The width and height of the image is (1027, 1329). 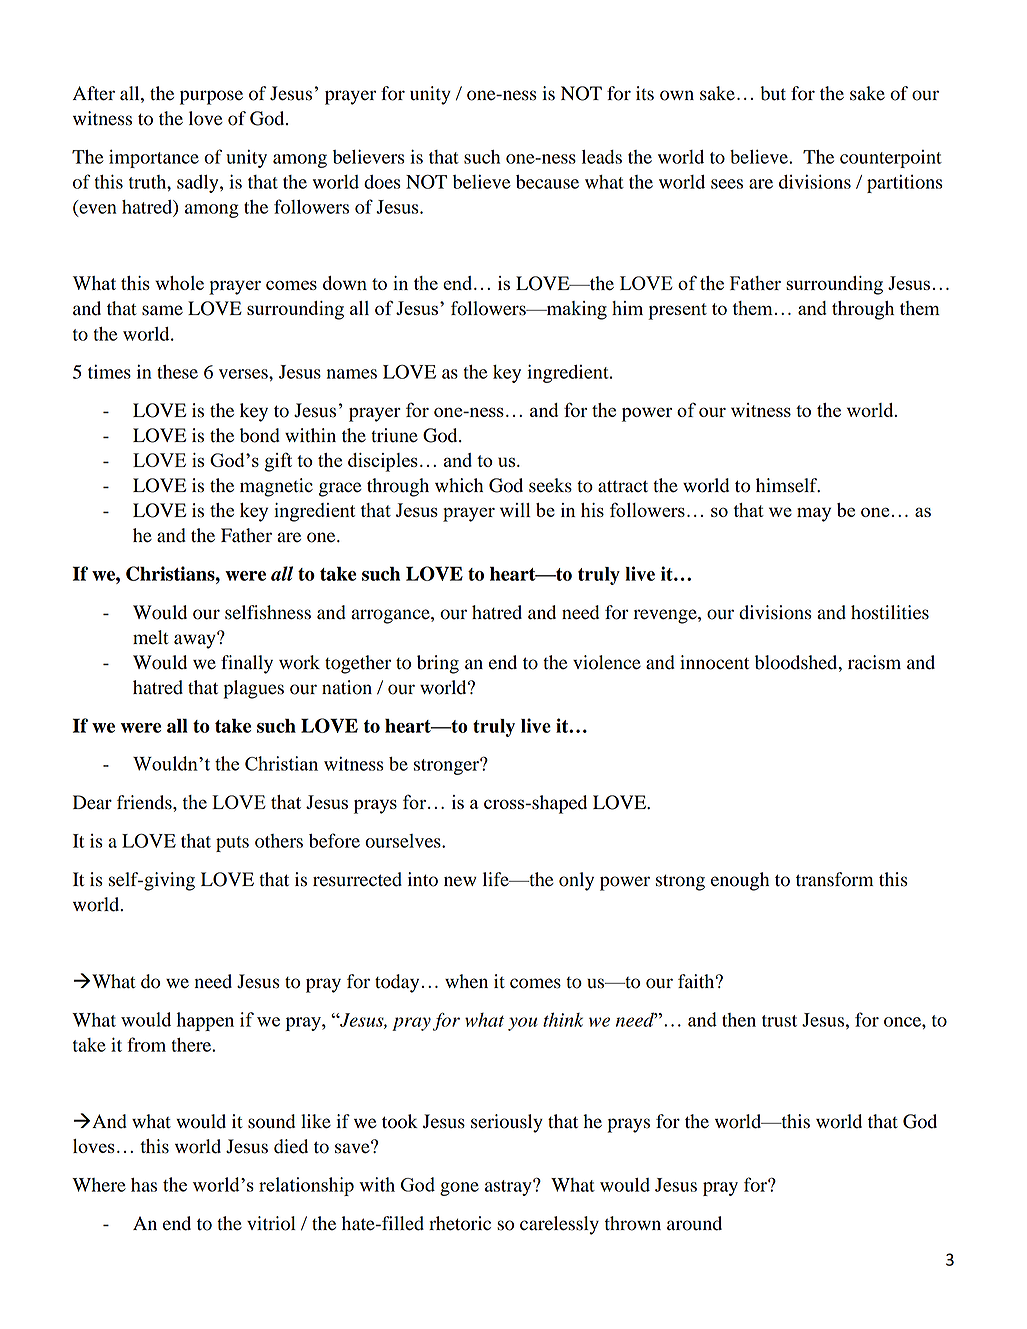 I want to click on has, so click(x=144, y=1185).
